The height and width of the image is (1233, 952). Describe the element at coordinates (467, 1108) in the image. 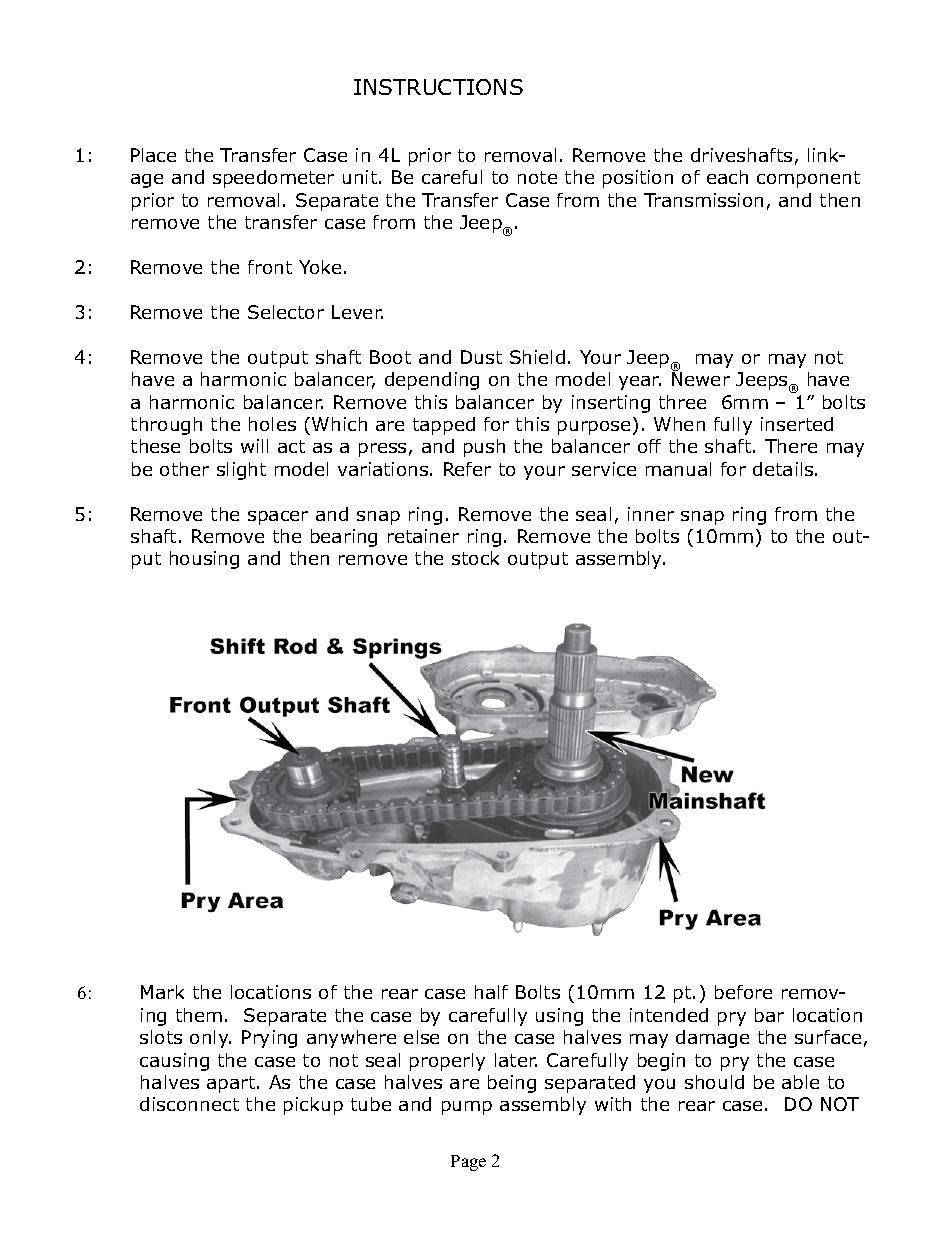

I see `pump` at that location.
